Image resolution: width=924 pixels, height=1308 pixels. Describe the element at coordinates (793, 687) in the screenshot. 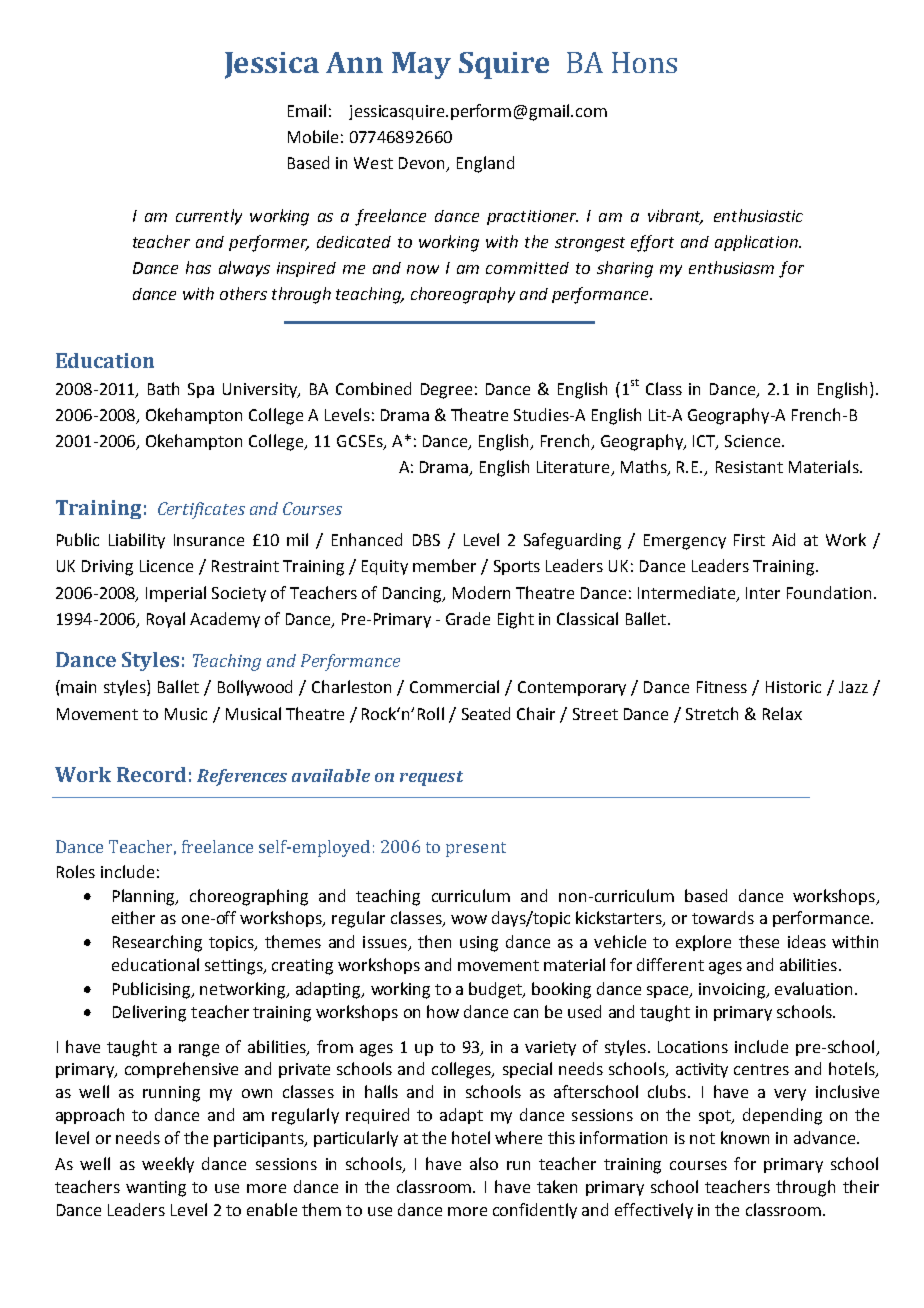

I see `Historic` at that location.
